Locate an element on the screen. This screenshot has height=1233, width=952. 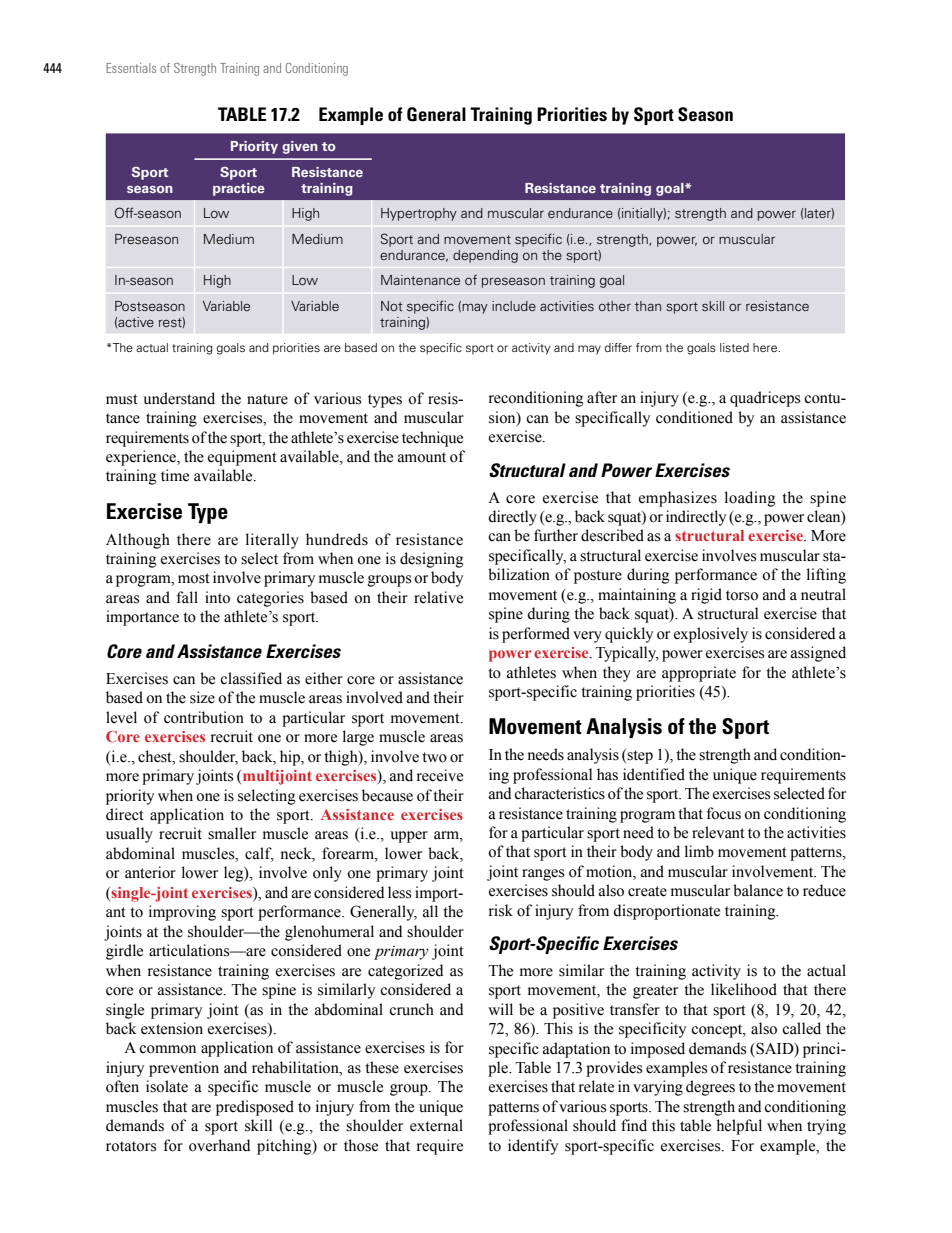
overhand is located at coordinates (219, 1145).
